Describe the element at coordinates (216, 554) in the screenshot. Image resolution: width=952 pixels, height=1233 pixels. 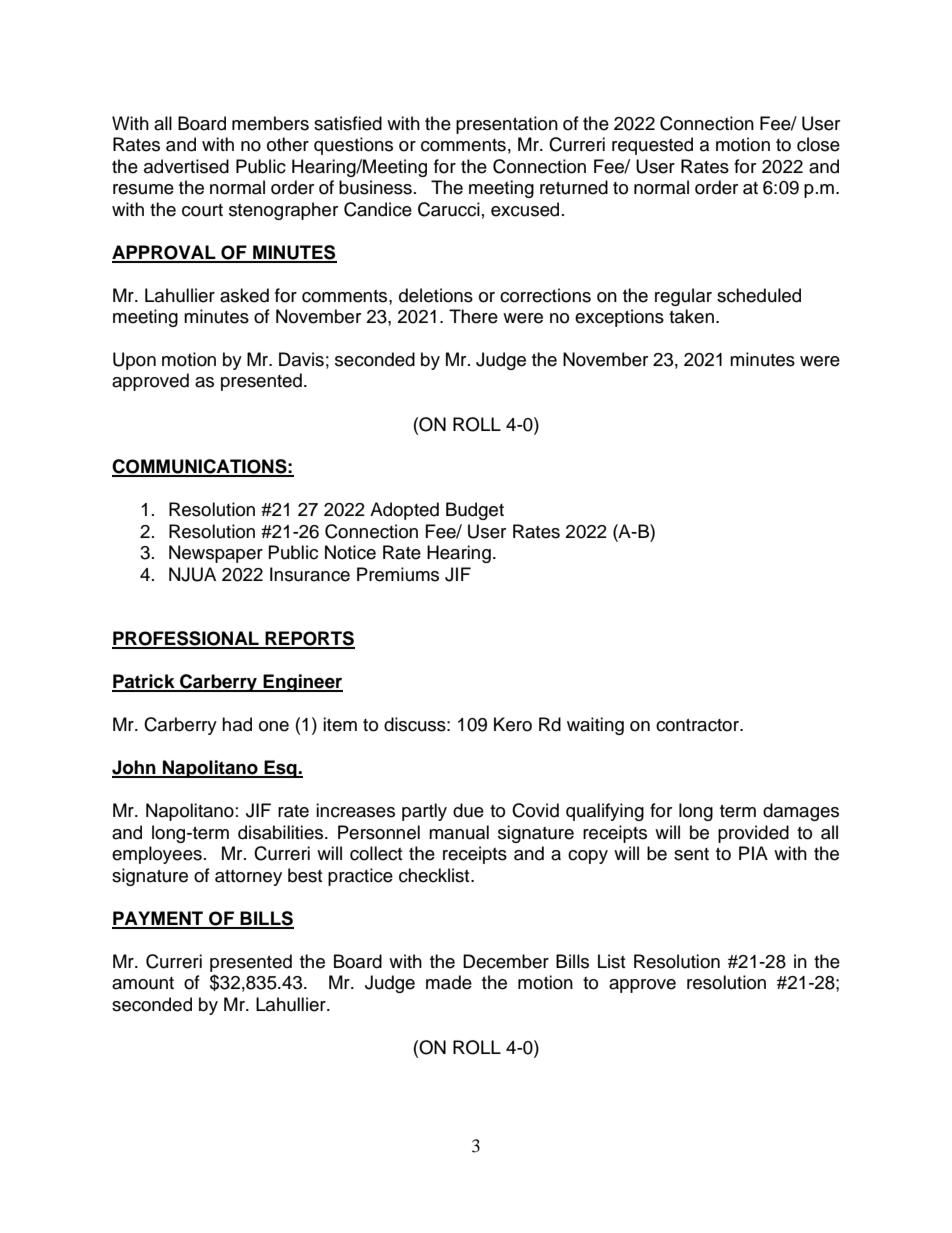
I see `Newspaper` at that location.
